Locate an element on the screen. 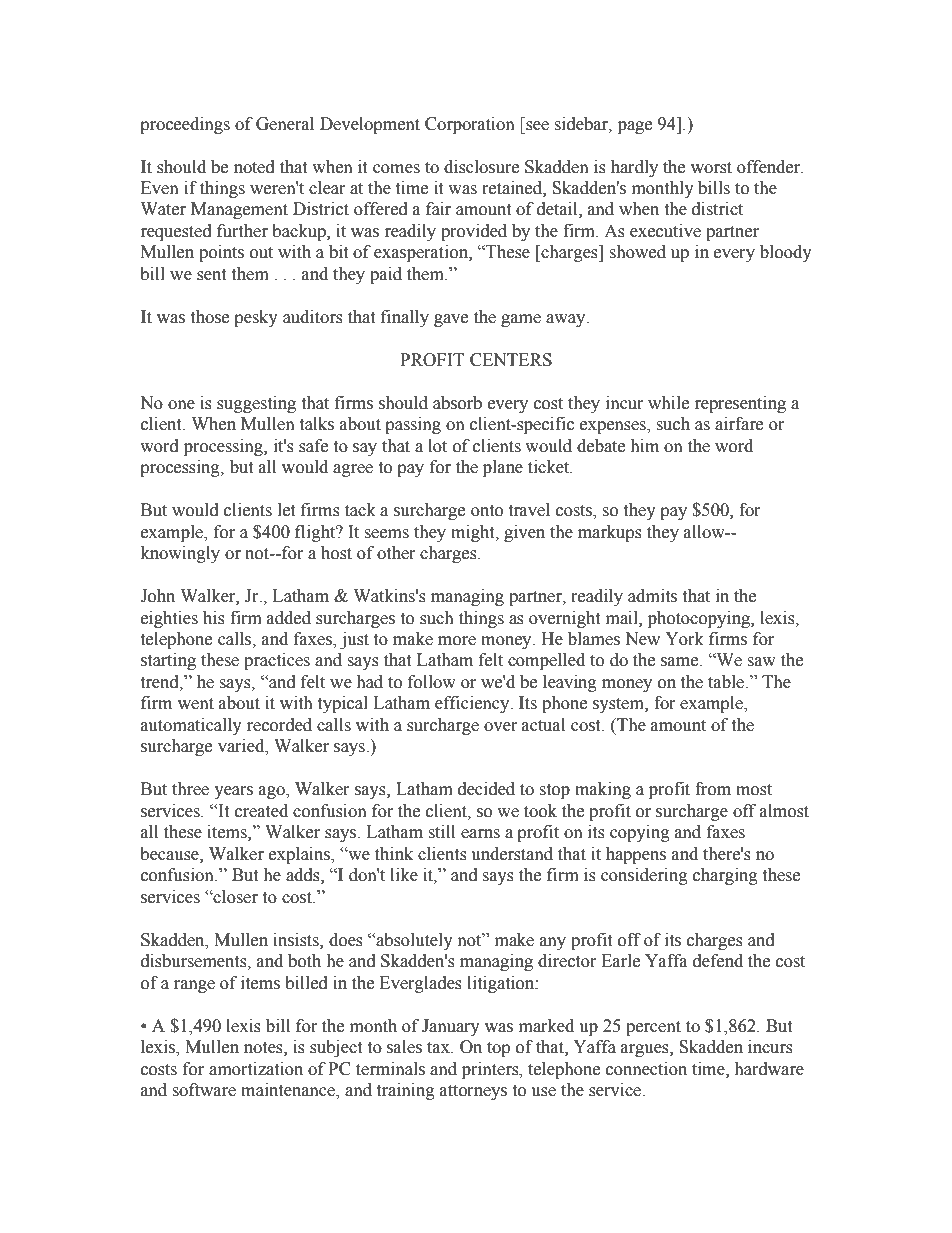  amortization is located at coordinates (256, 1069).
